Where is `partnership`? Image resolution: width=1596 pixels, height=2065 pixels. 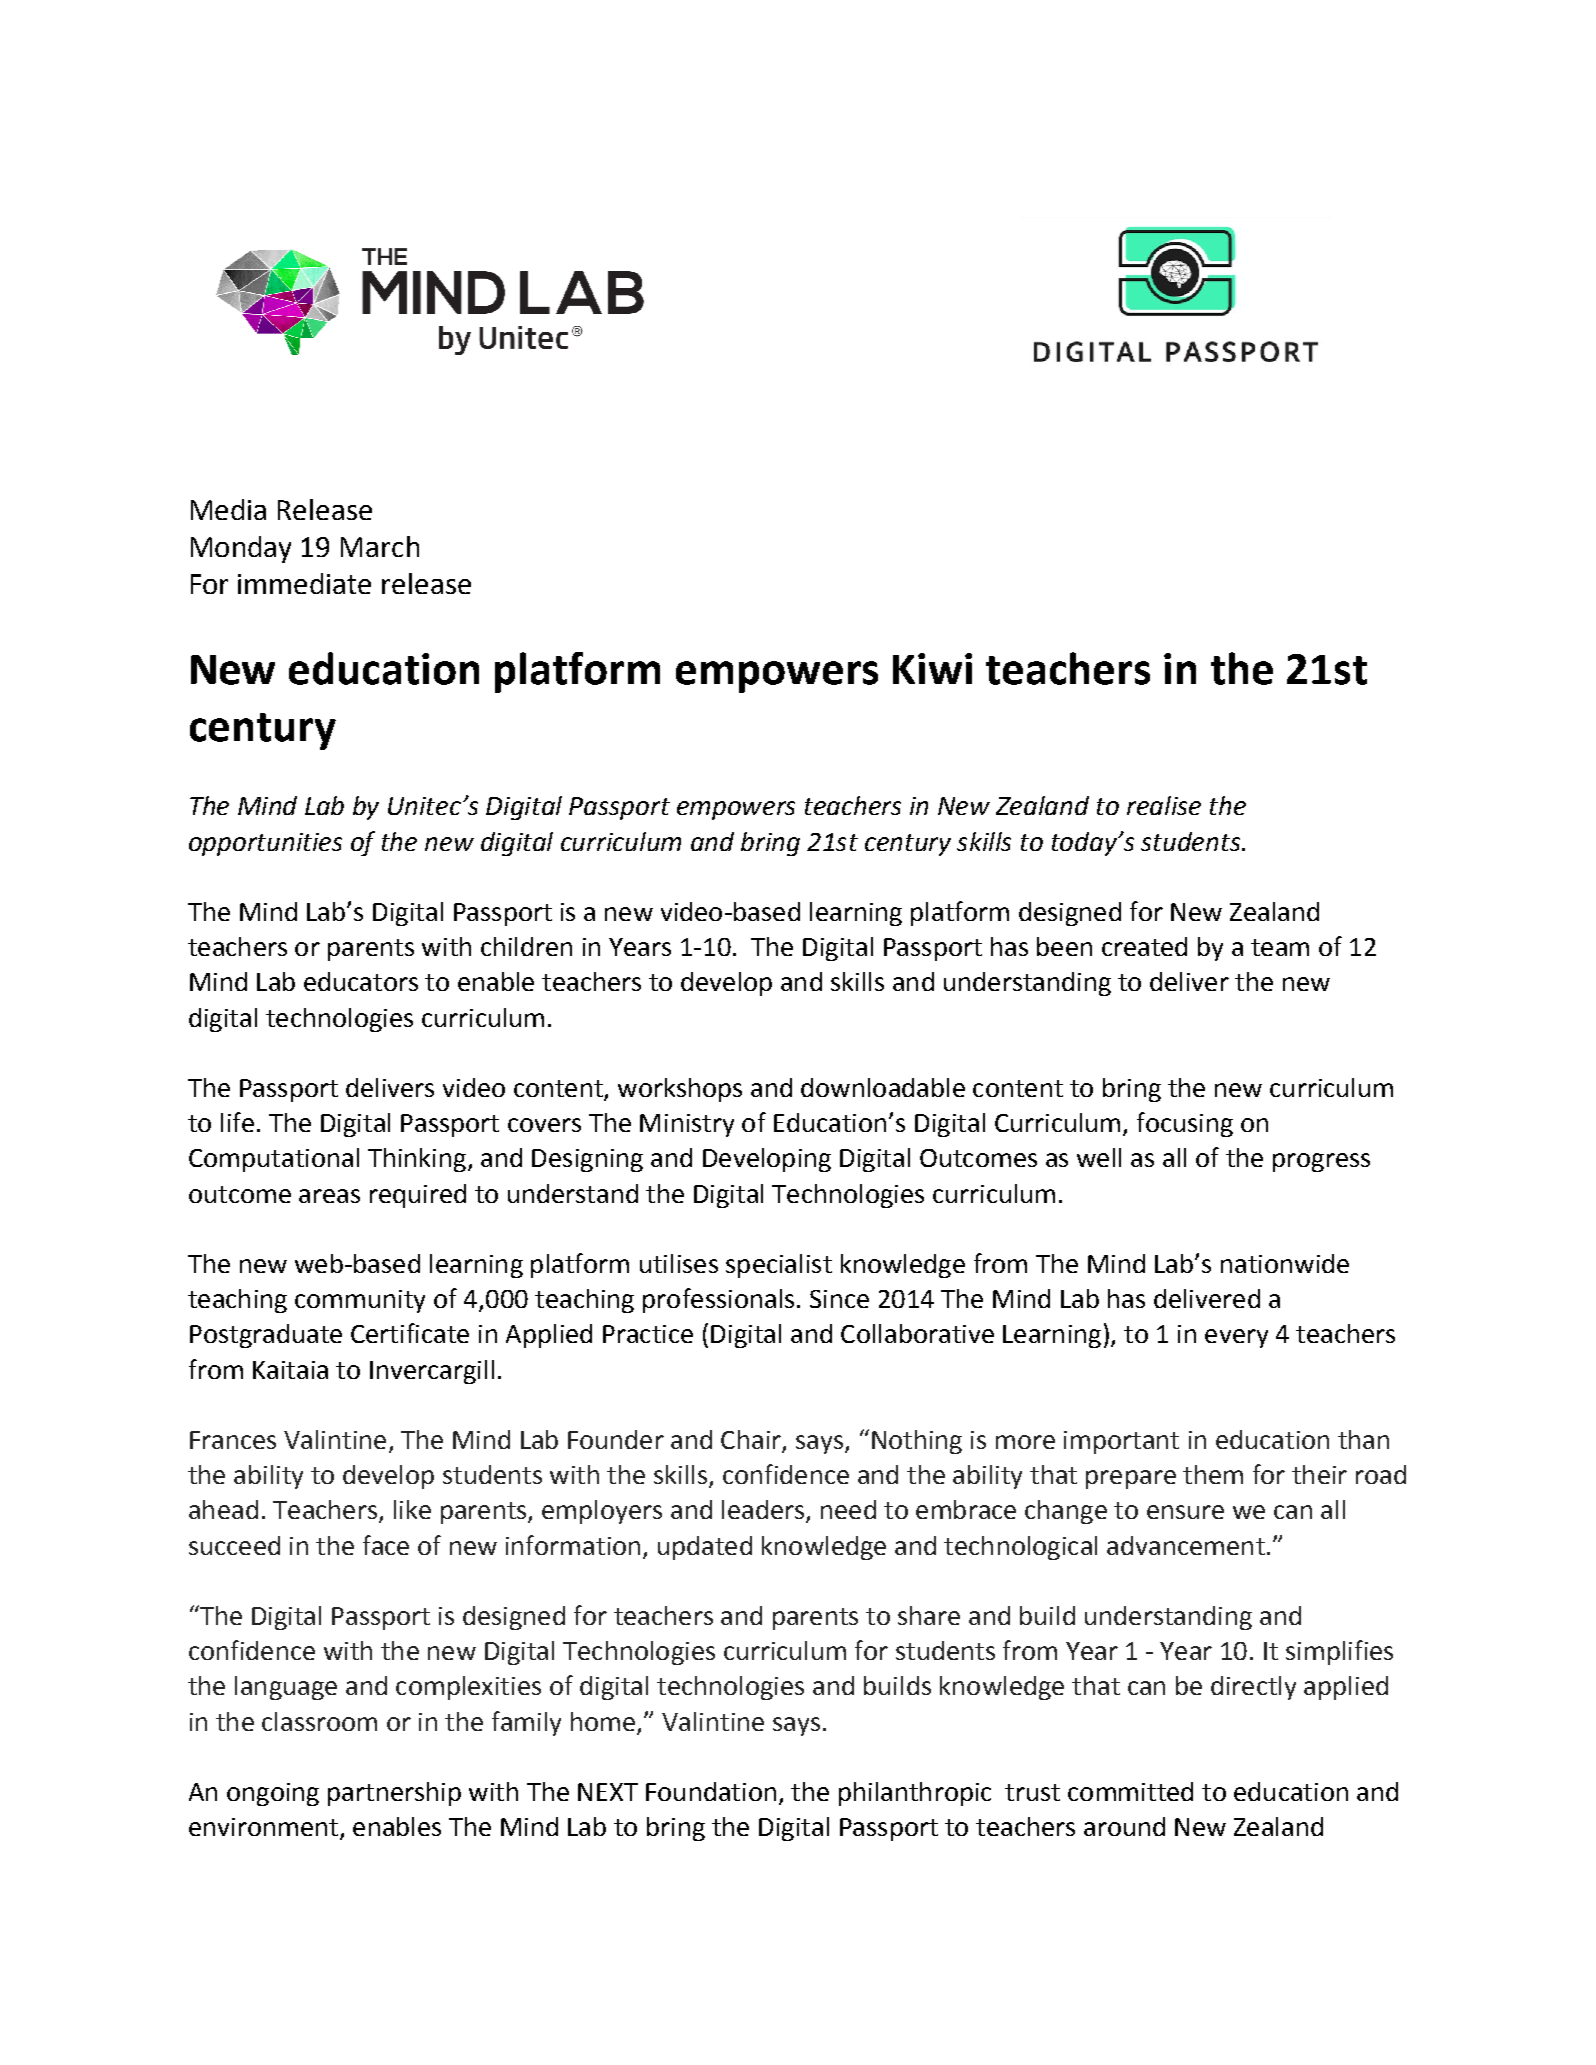 partnership is located at coordinates (394, 1794).
